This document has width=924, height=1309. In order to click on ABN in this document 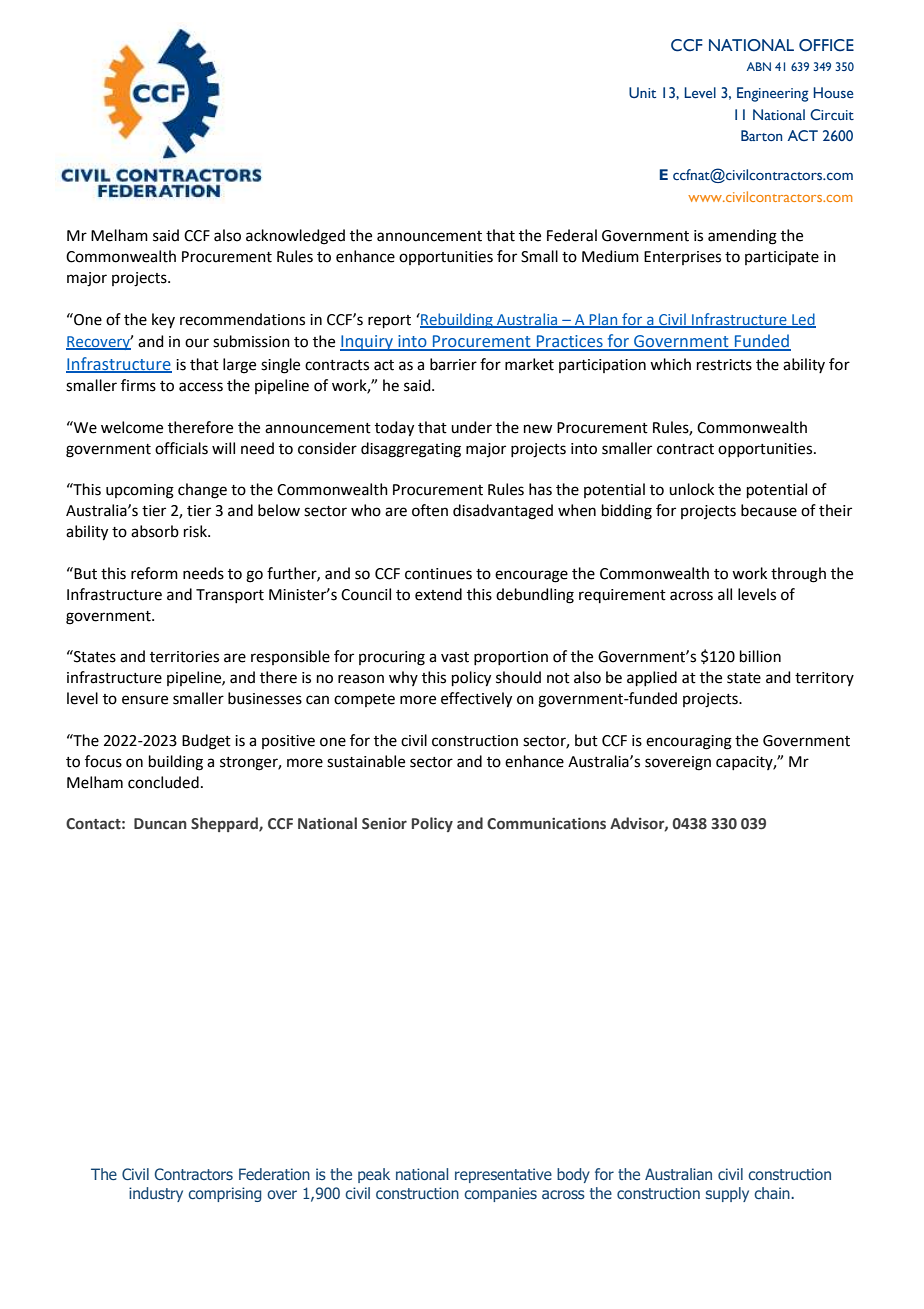, I will do `click(759, 66)`.
